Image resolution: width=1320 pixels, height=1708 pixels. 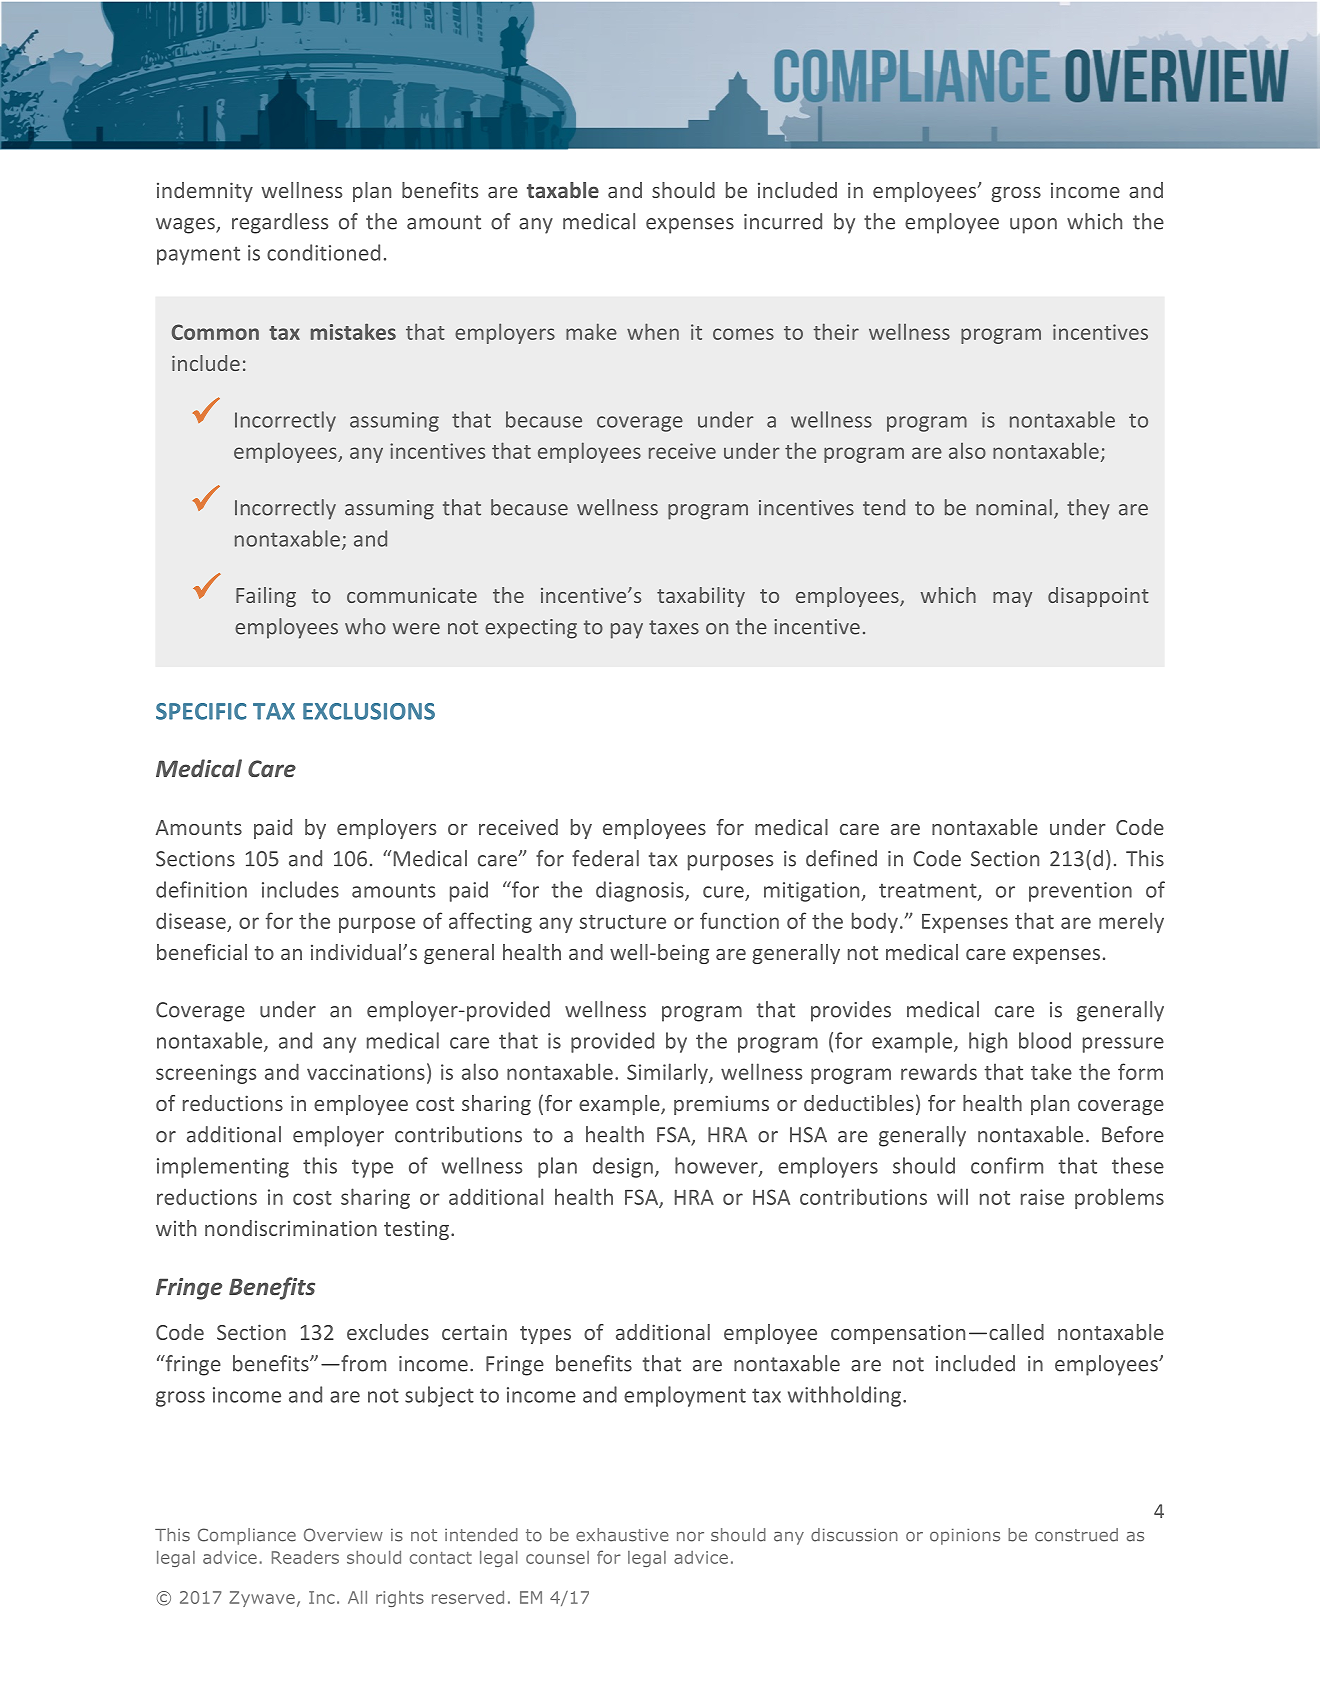 I want to click on regardless, so click(x=280, y=223).
